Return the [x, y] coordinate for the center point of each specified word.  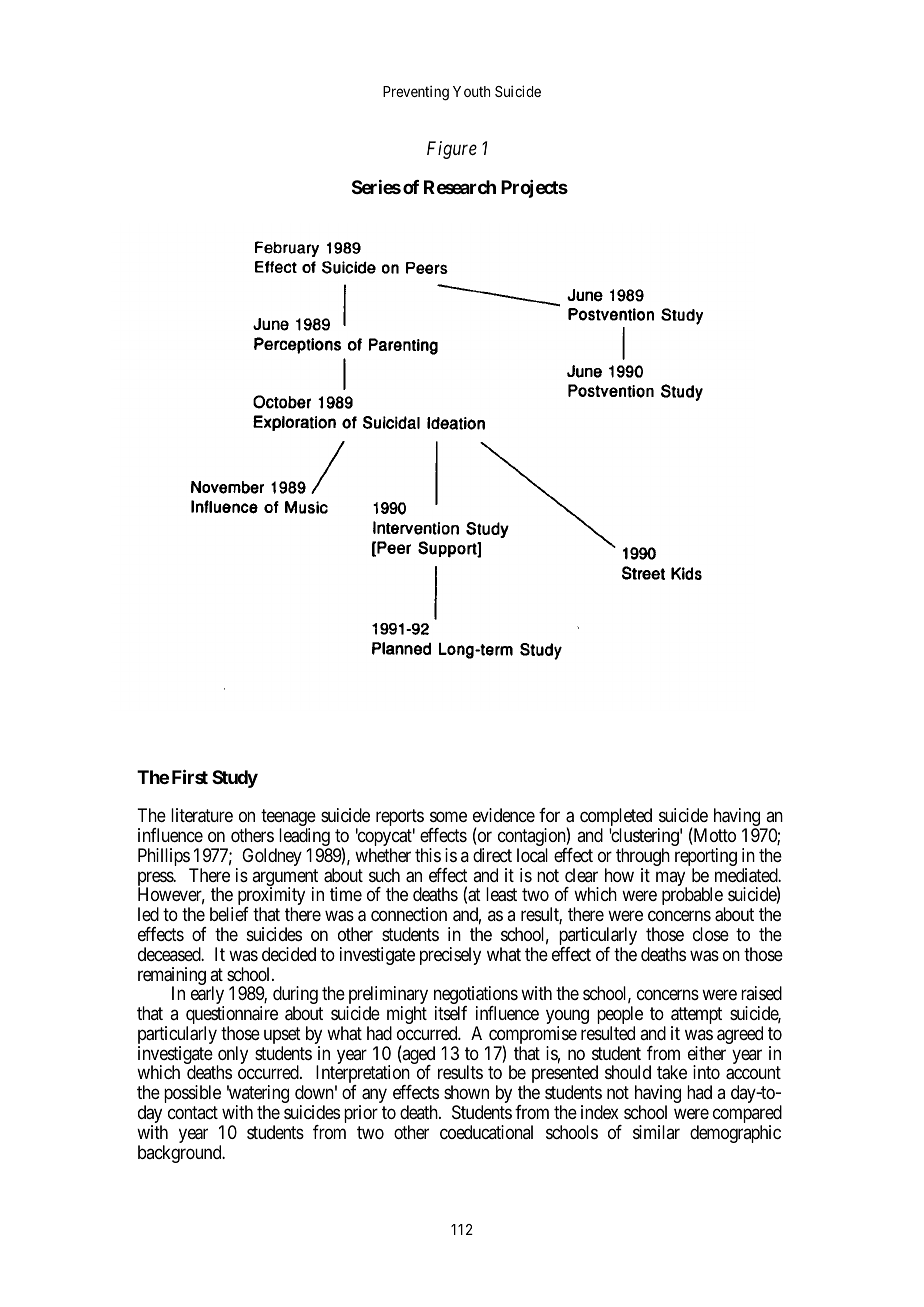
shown [466, 1092]
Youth [471, 91]
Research [460, 187]
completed [616, 818]
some [448, 817]
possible [192, 1094]
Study [235, 779]
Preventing [416, 93]
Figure [452, 150]
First [190, 776]
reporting [706, 858]
